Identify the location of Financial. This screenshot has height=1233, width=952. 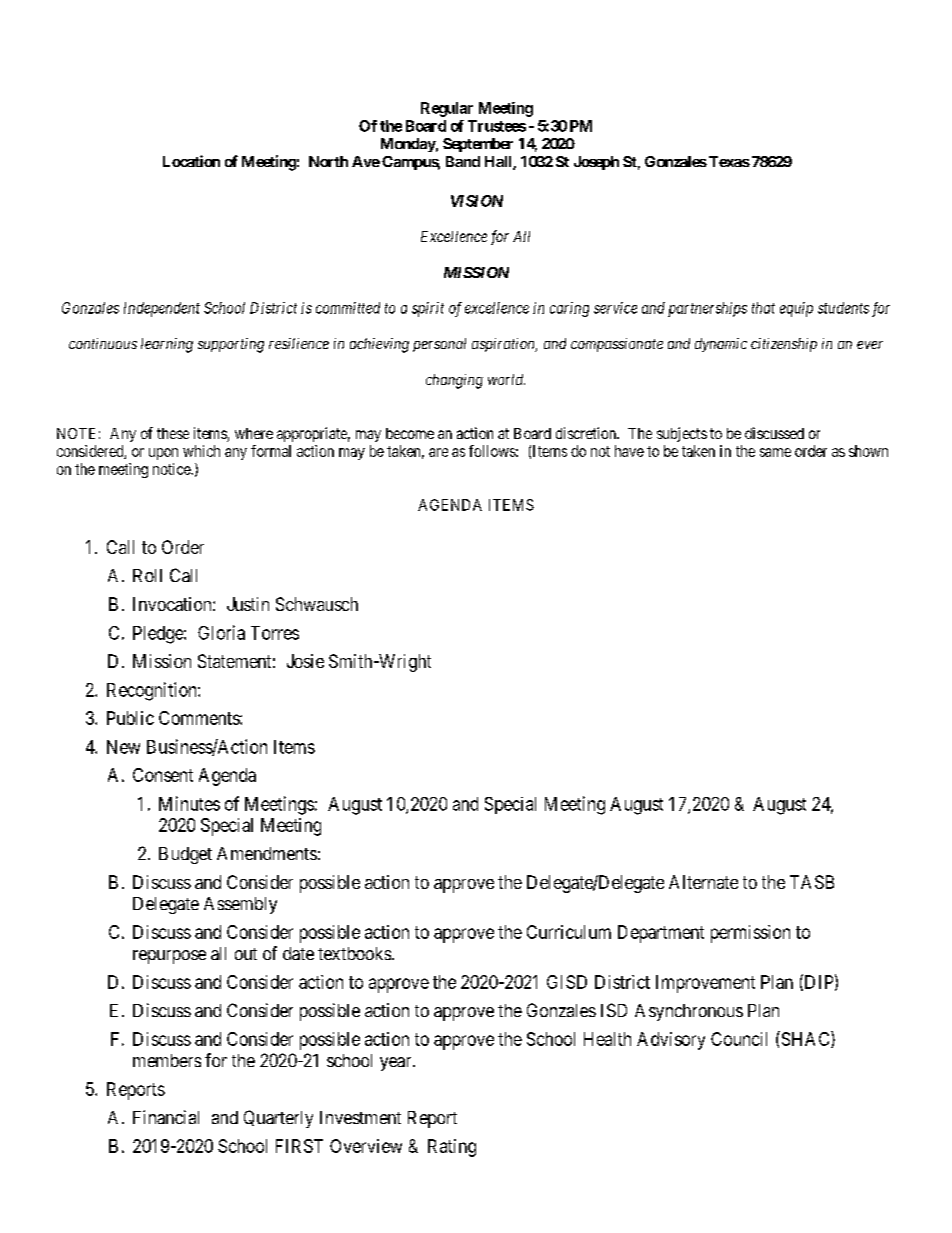
(166, 1117).
